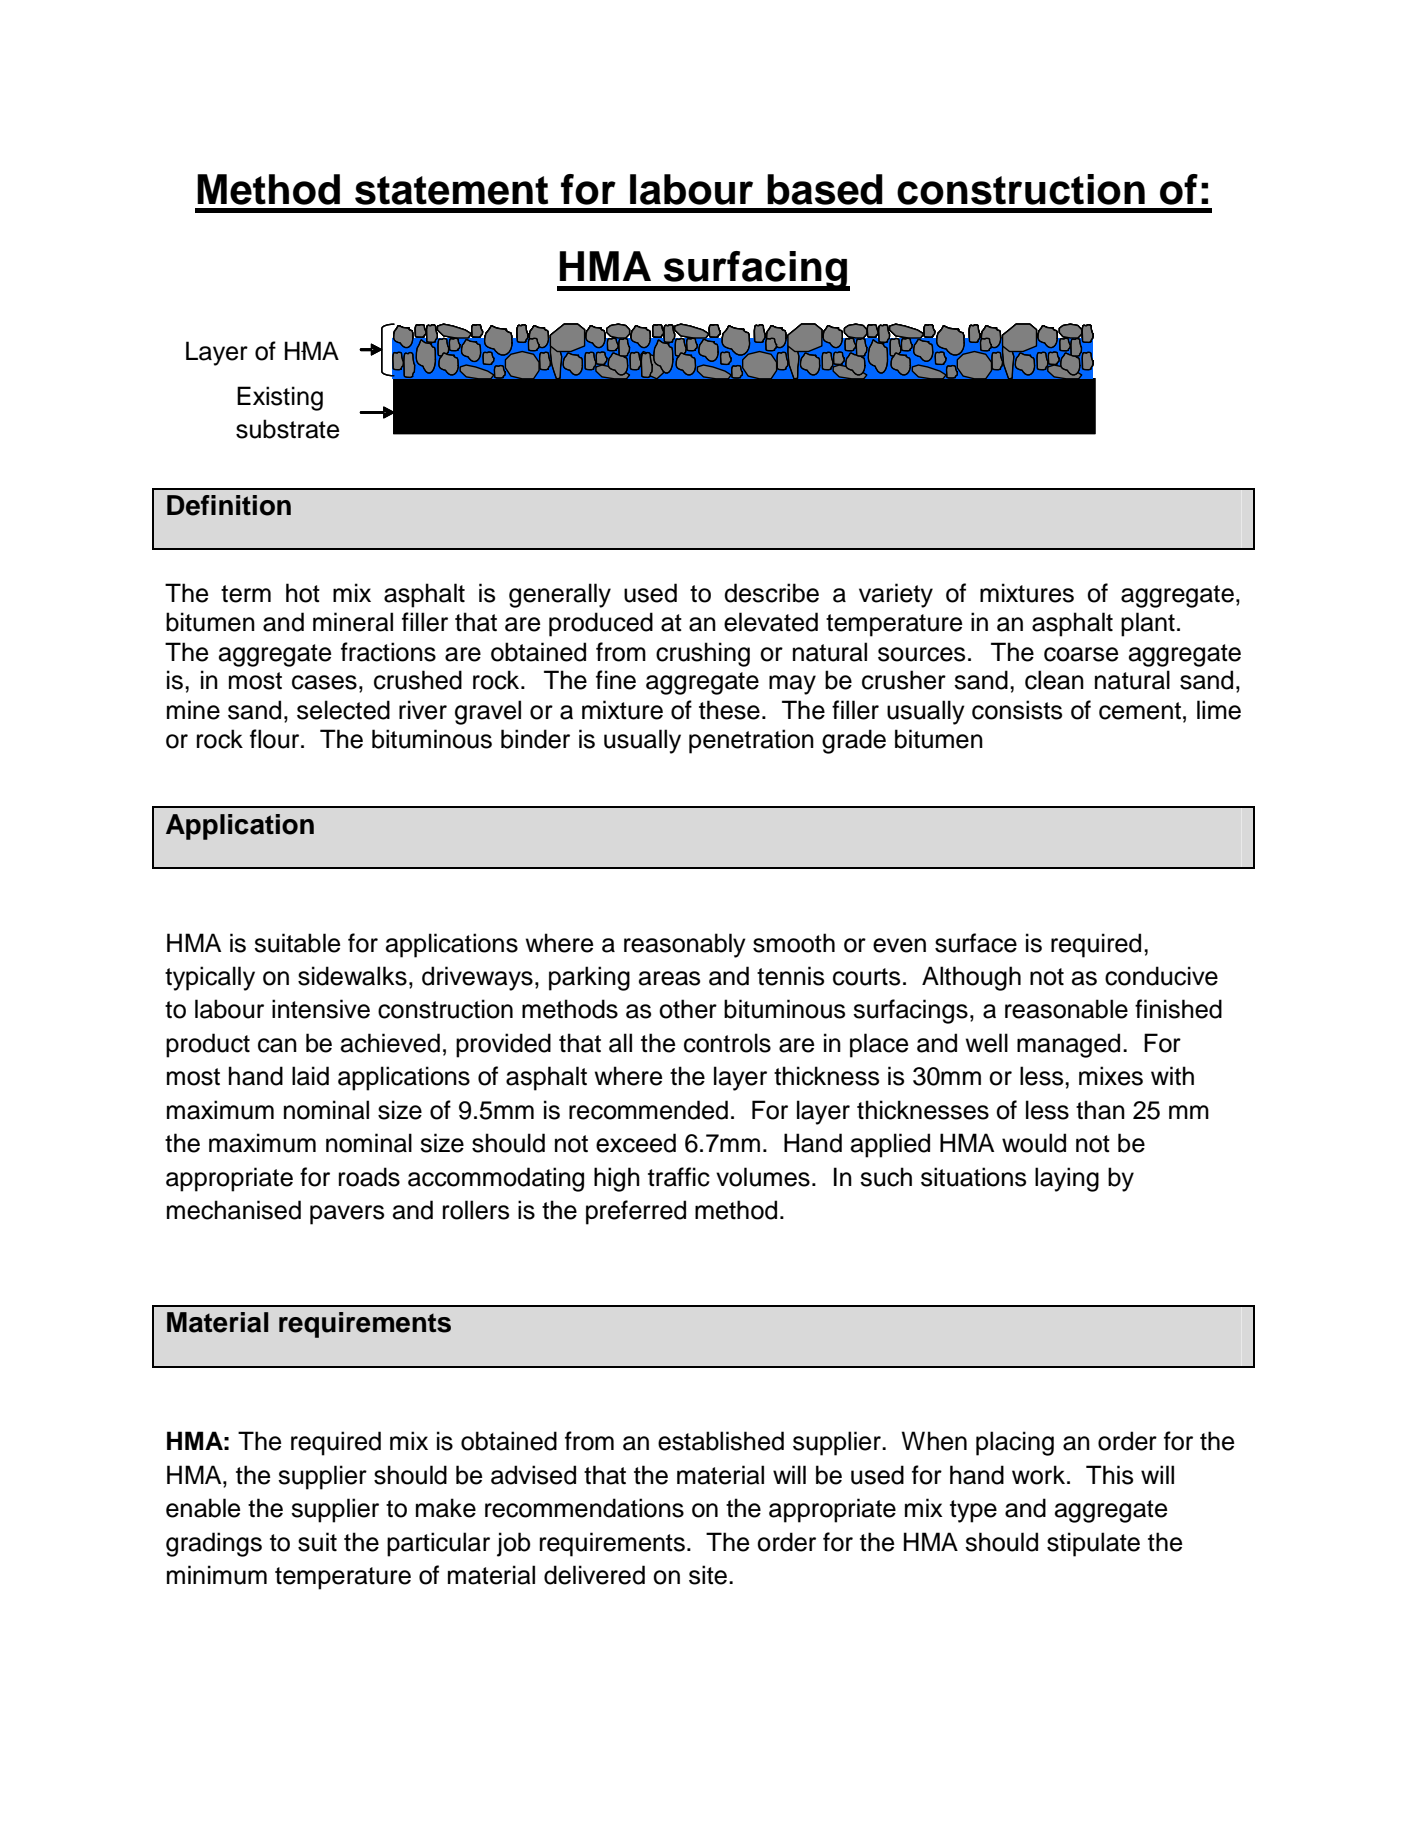 This image has width=1407, height=1821. I want to click on surface, so click(976, 943).
